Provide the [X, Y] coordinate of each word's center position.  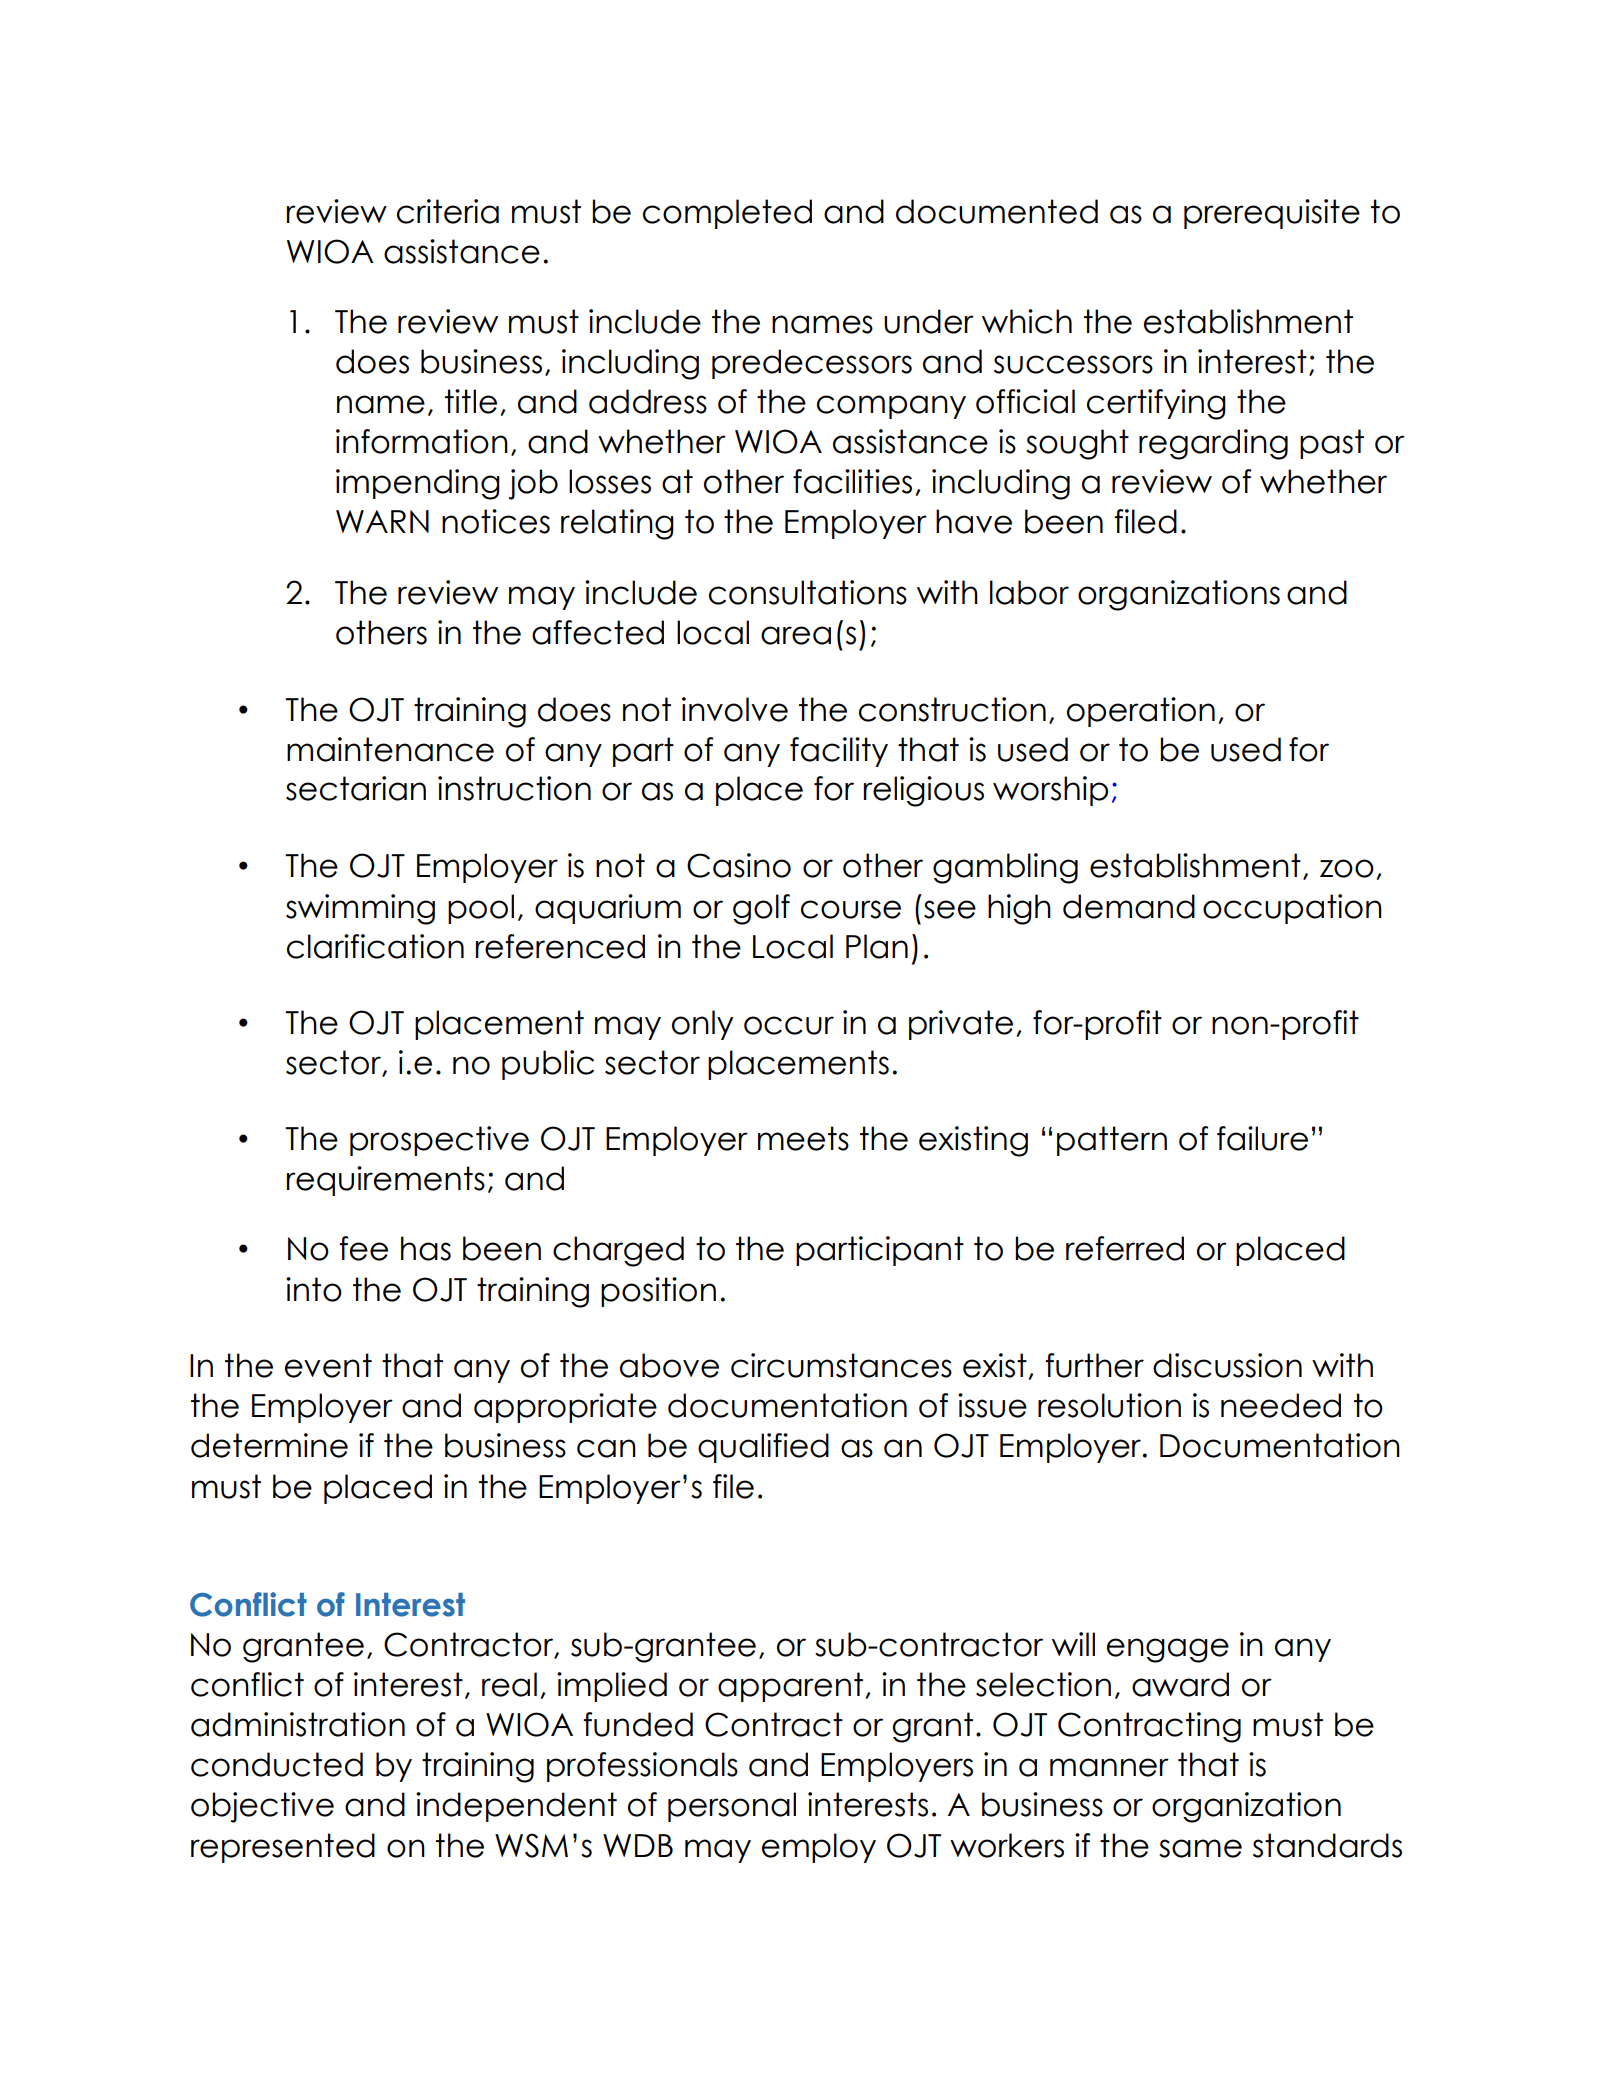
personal [732, 1807]
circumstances [841, 1365]
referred [1125, 1248]
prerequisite [1272, 214]
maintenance [390, 749]
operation [1141, 712]
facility [839, 752]
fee [363, 1248]
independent [516, 1807]
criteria [448, 211]
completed [727, 214]
